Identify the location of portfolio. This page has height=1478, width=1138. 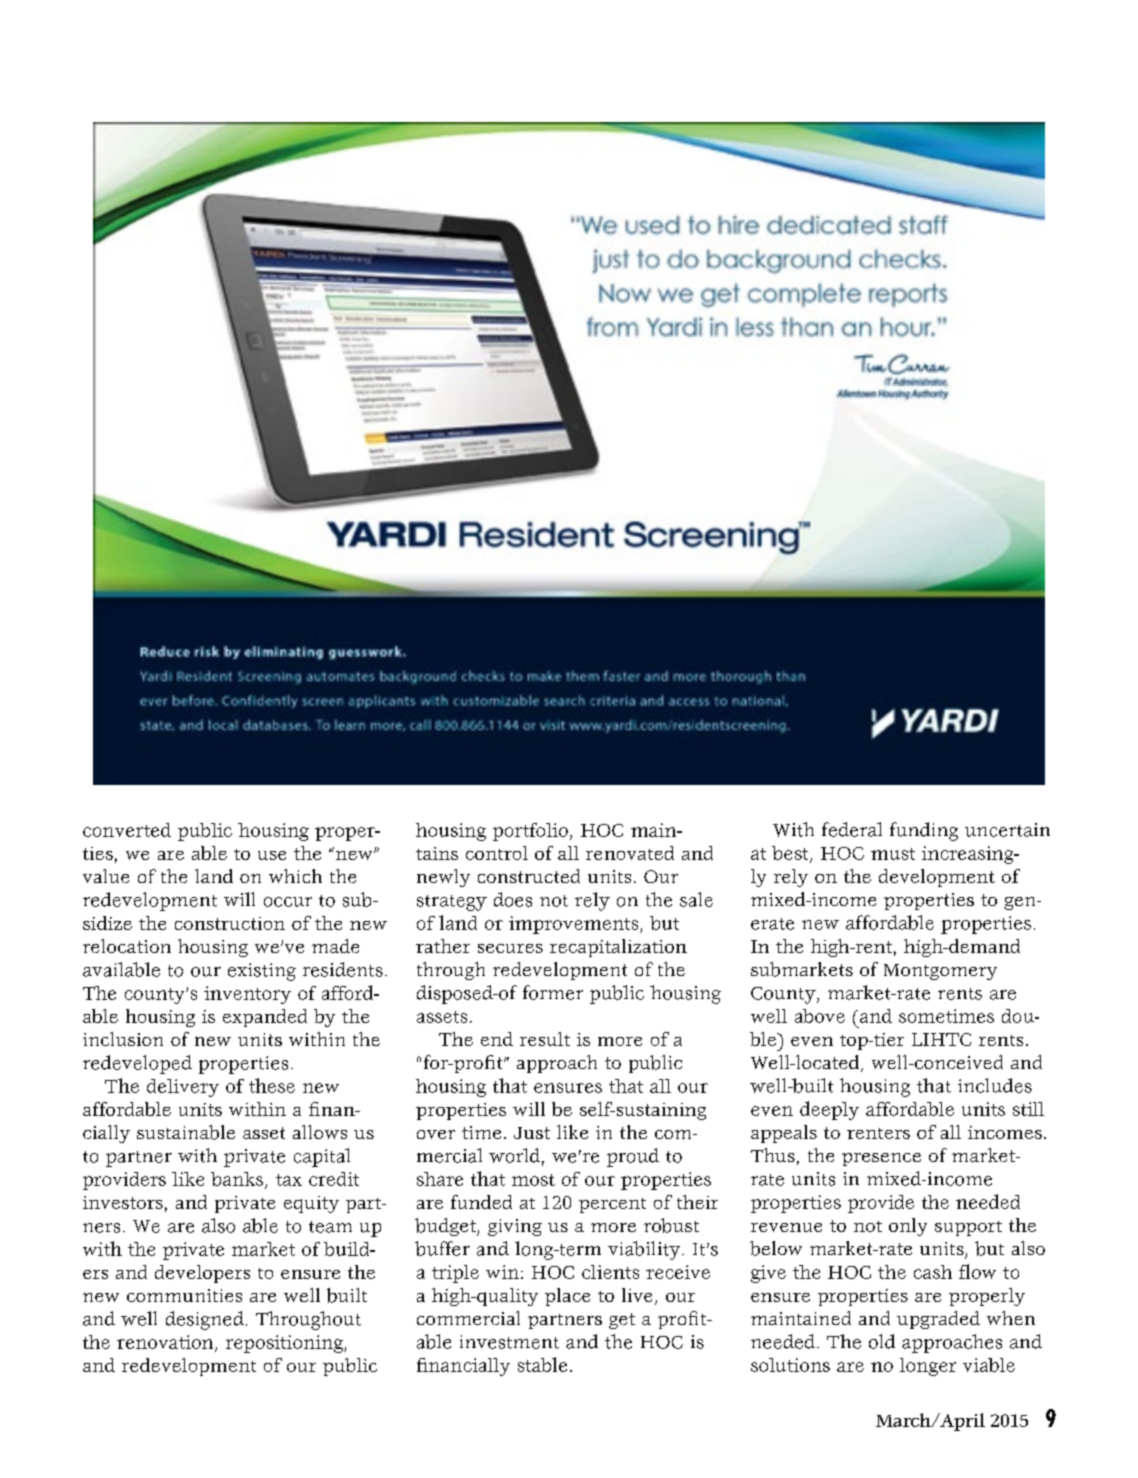
(530, 832).
